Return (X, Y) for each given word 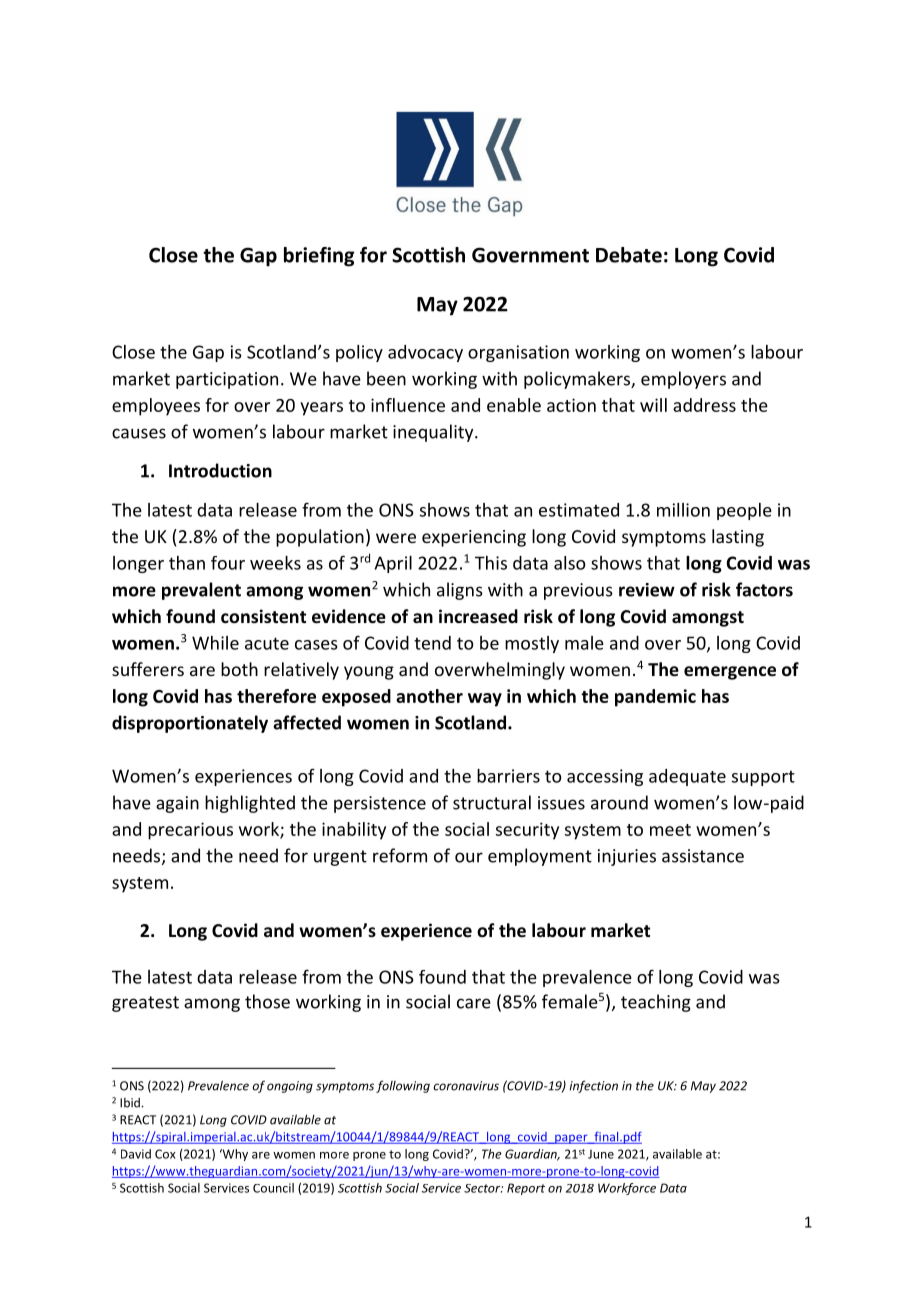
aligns (460, 591)
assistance (703, 856)
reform (400, 855)
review (647, 590)
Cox (165, 1154)
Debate (629, 255)
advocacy (425, 353)
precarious (190, 831)
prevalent (201, 591)
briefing (319, 257)
